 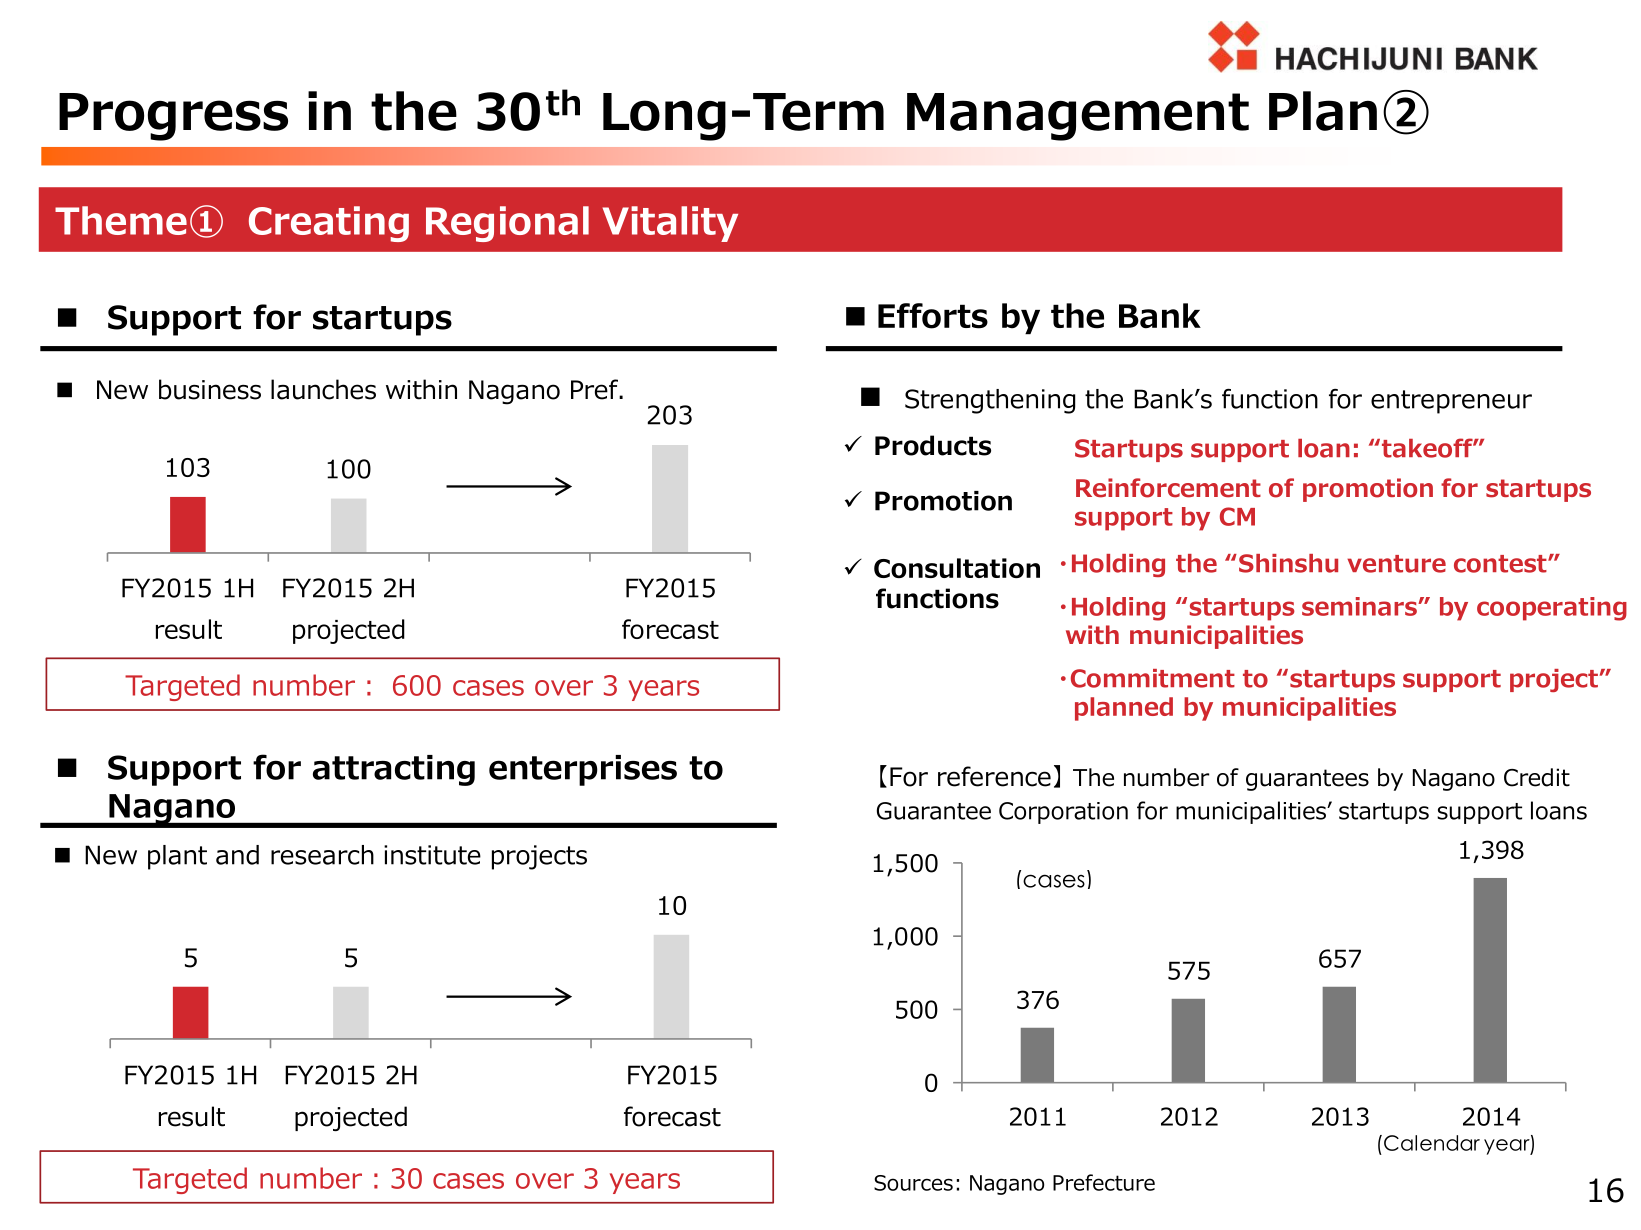 I want to click on Sources, so click(x=913, y=1183).
